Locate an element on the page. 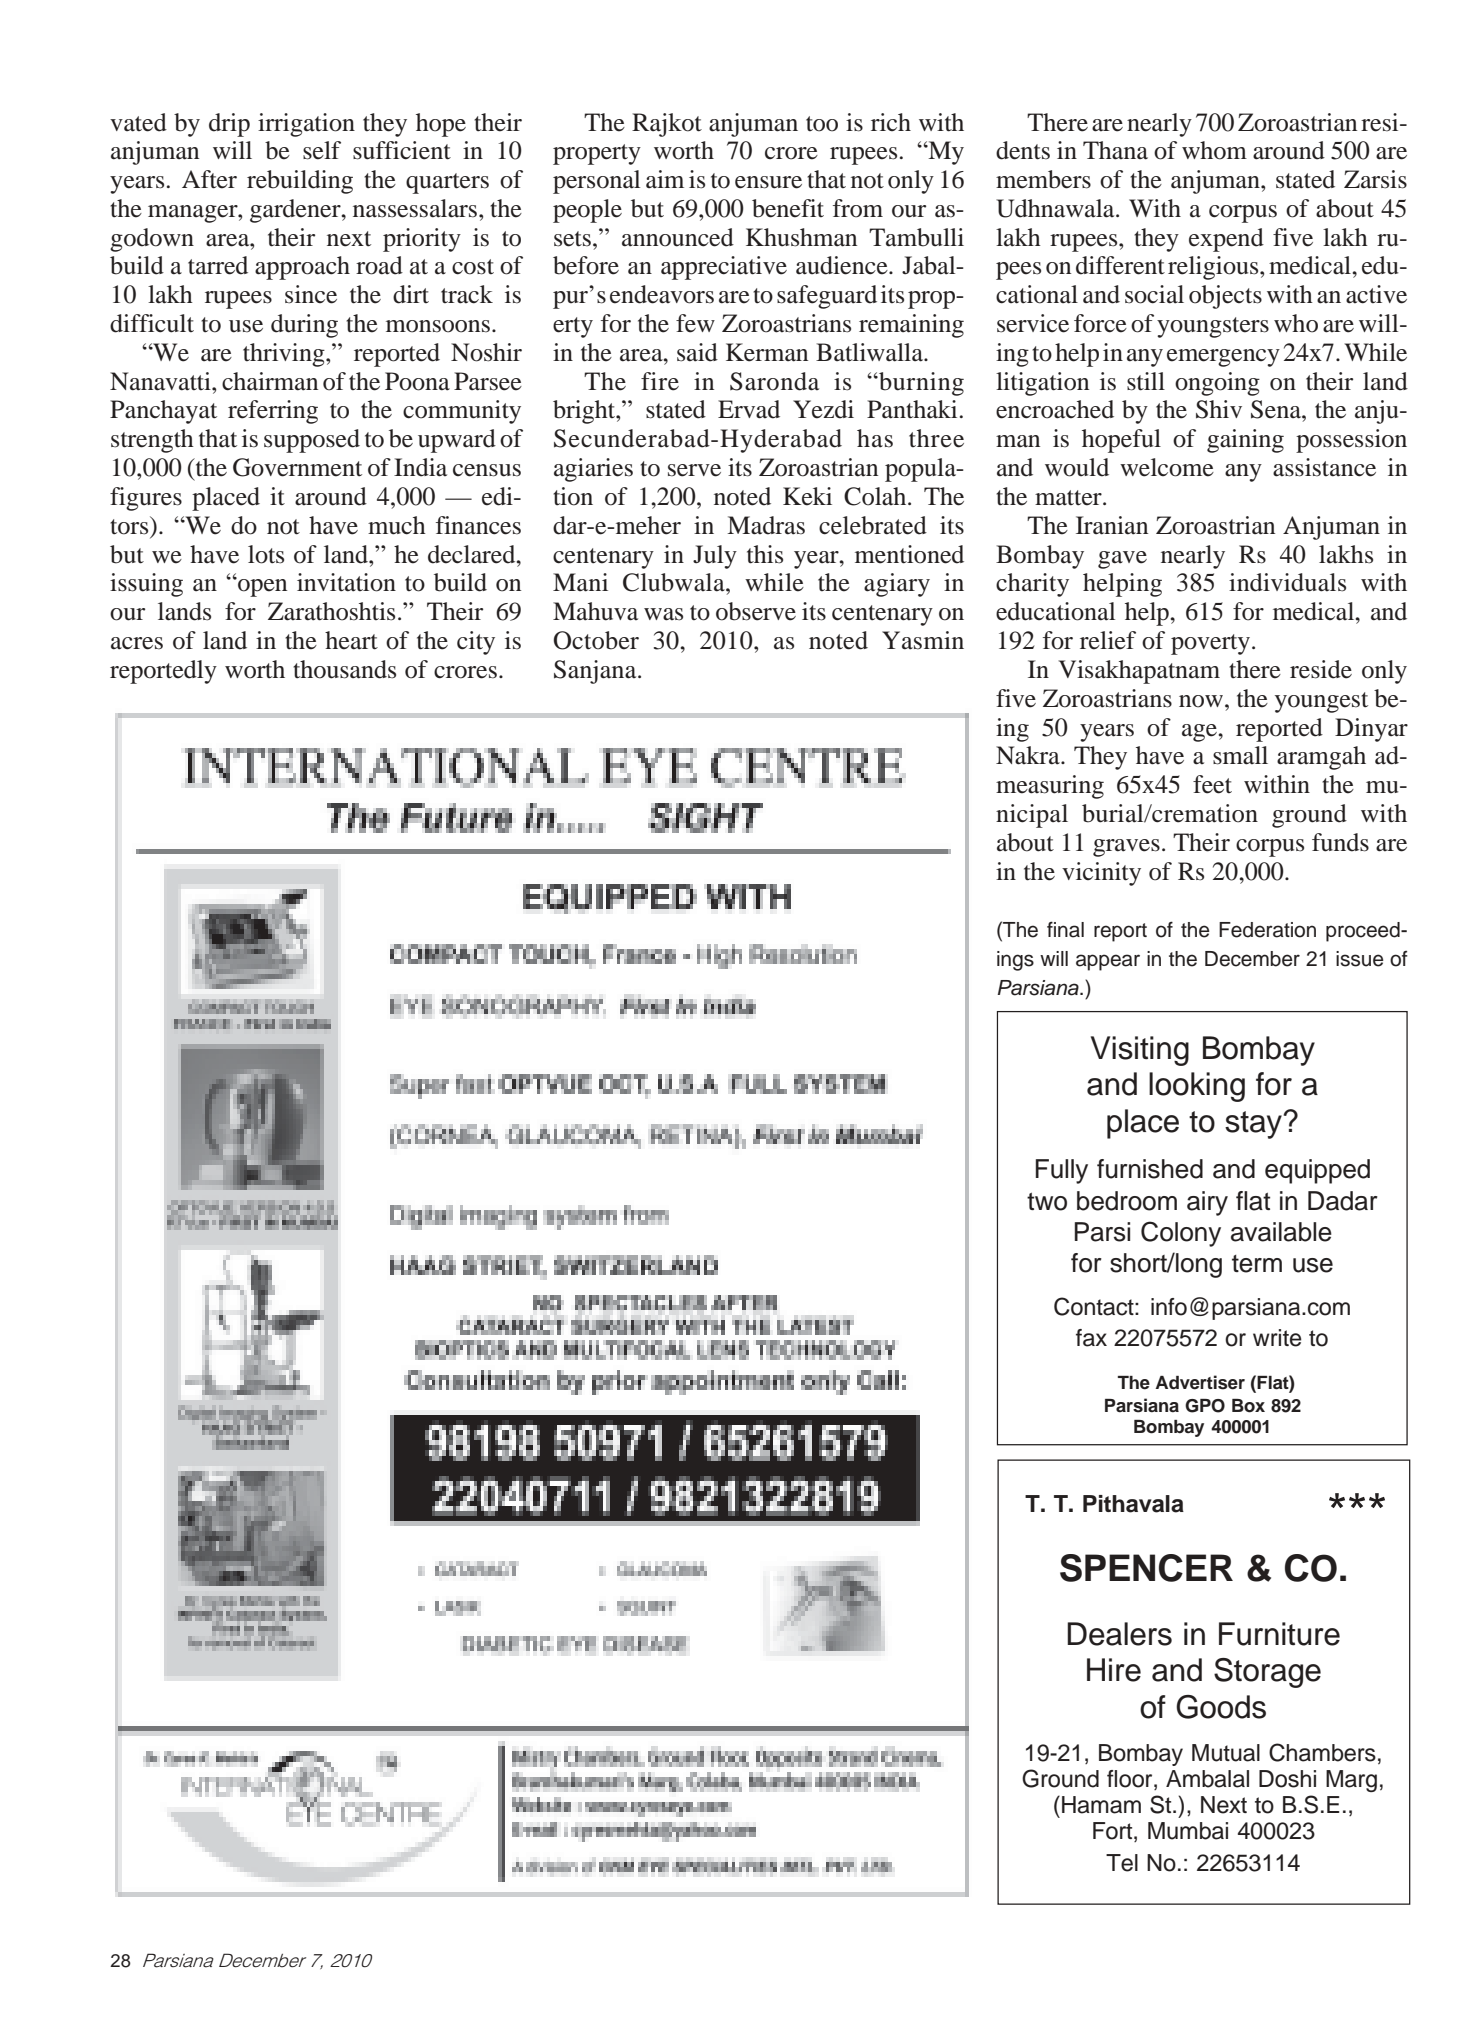 Image resolution: width=1470 pixels, height=2043 pixels. Visiting is located at coordinates (1140, 1051).
